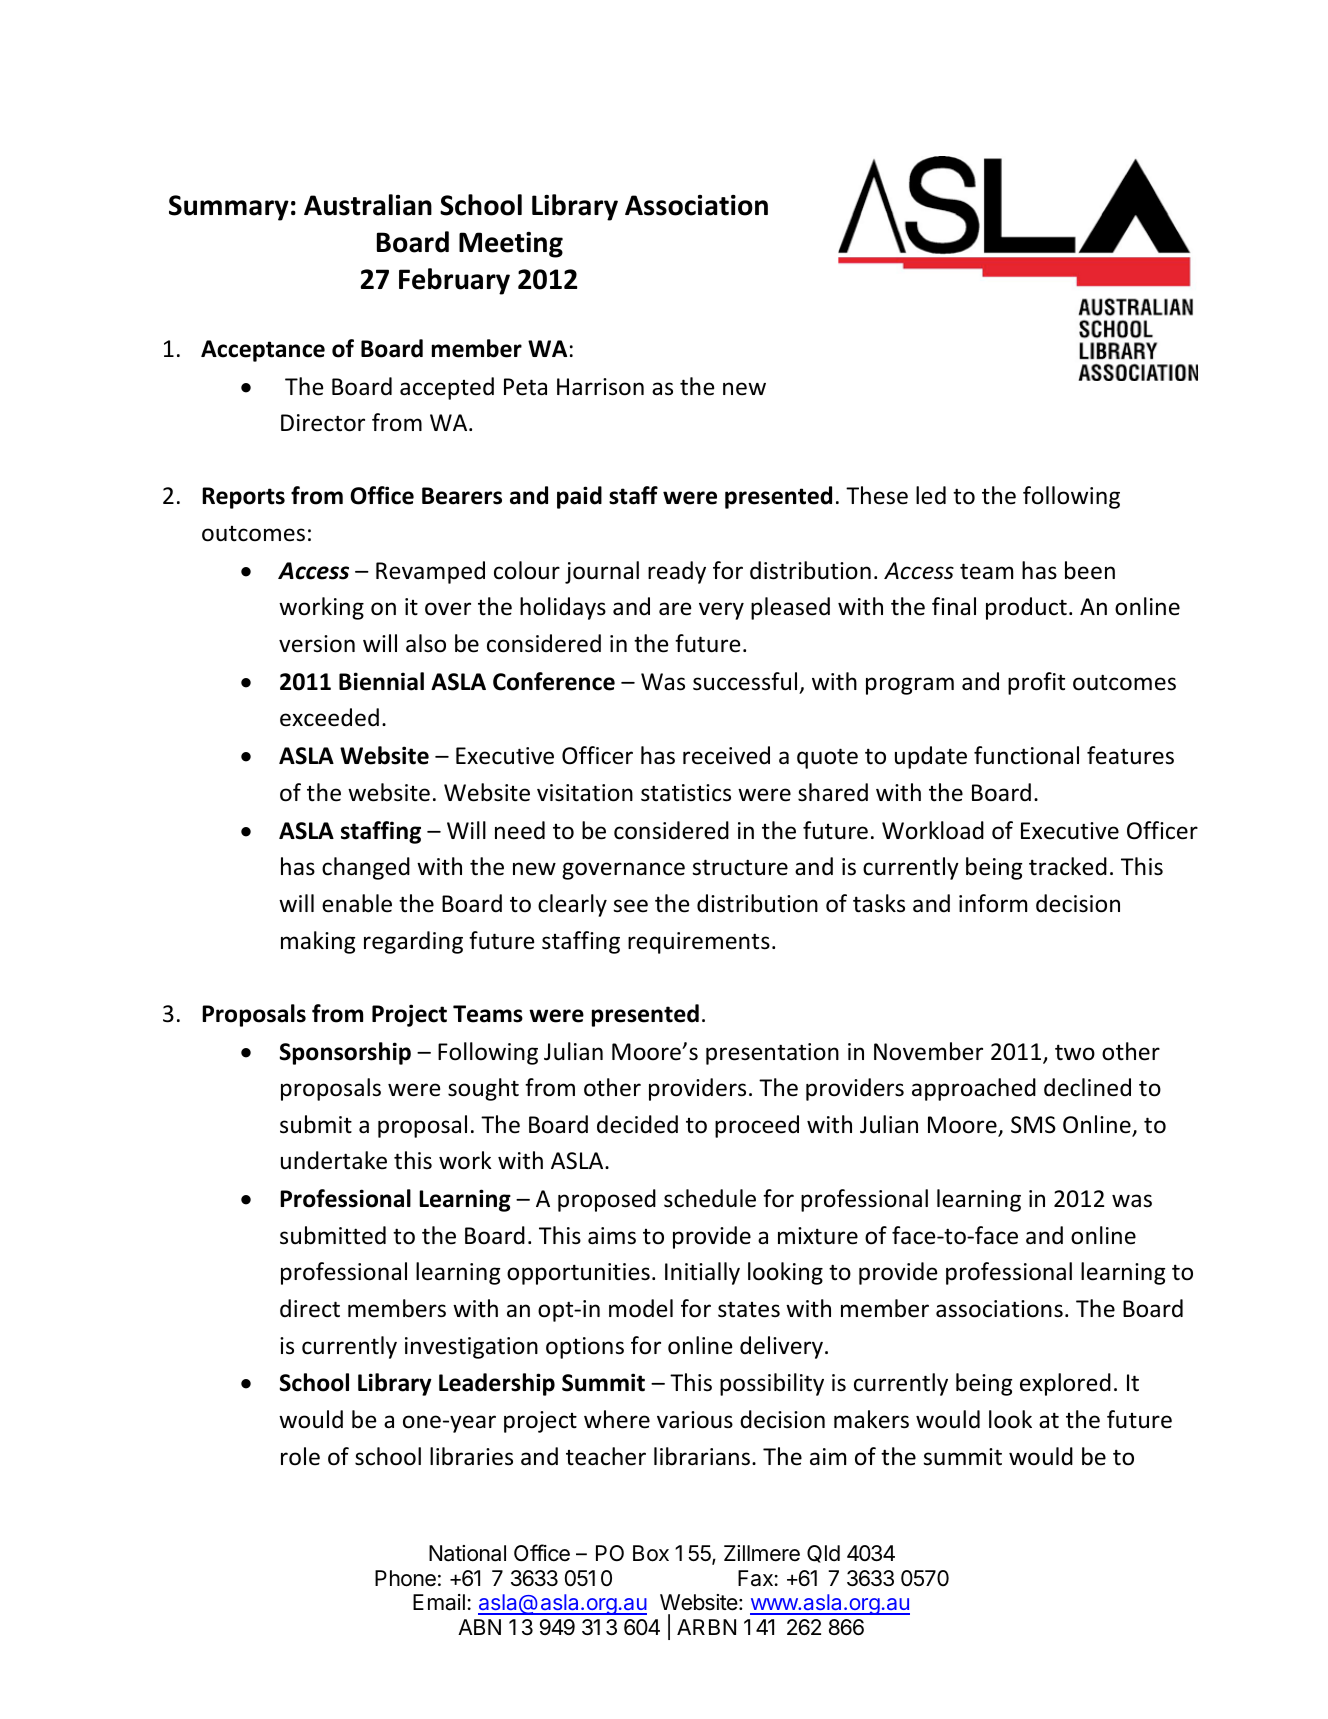 The image size is (1328, 1719). I want to click on profit, so click(1036, 683).
